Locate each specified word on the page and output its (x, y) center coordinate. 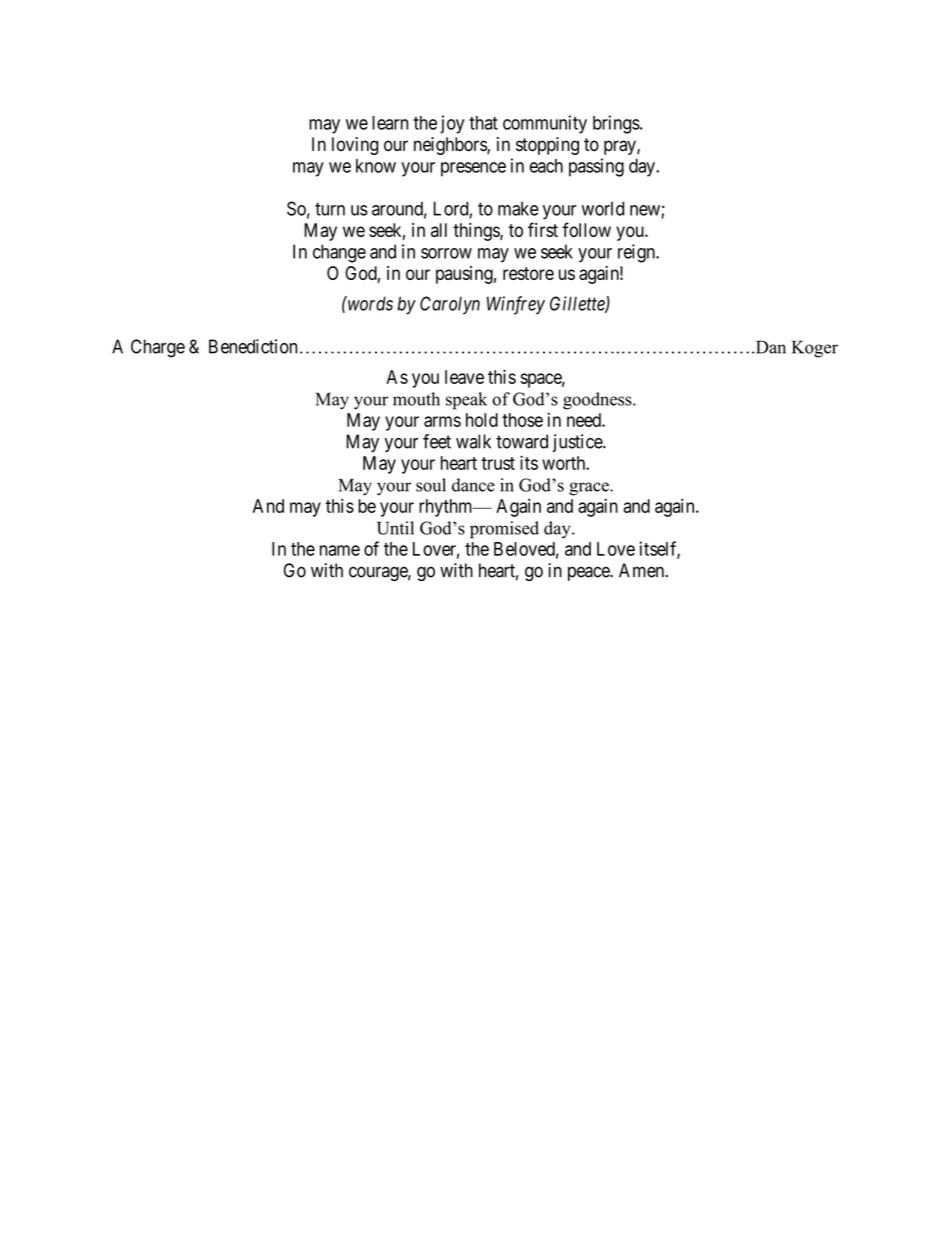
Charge (158, 348)
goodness (598, 401)
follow (586, 229)
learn (390, 123)
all (439, 230)
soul (431, 485)
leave (464, 377)
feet (437, 441)
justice (578, 443)
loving (355, 146)
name (340, 550)
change (339, 253)
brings (617, 124)
